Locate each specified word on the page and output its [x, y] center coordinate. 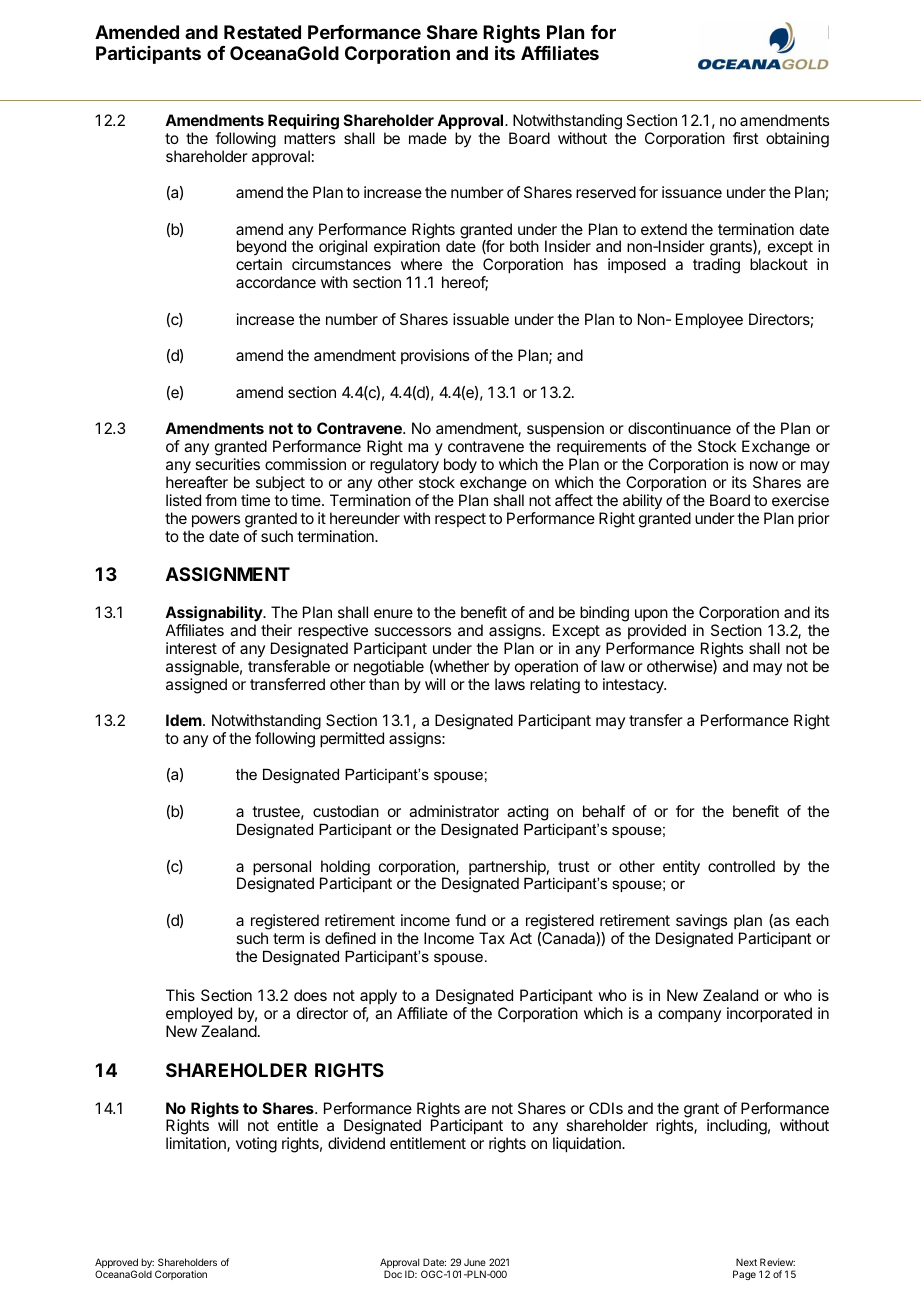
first [745, 138]
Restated [262, 32]
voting [256, 1145]
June [475, 1262]
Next [746, 1262]
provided [657, 631]
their [276, 630]
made [428, 138]
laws [510, 684]
